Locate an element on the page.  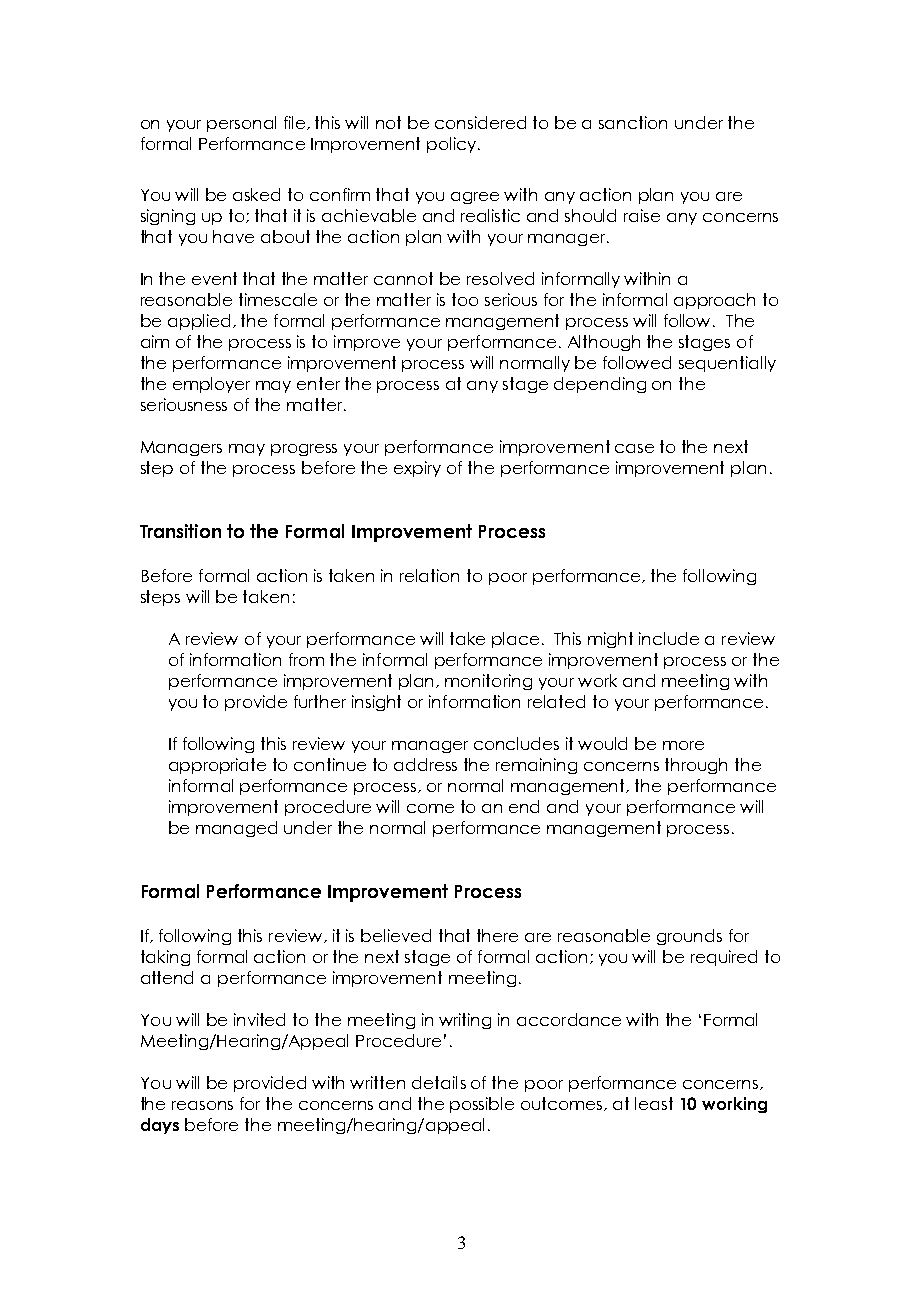
include is located at coordinates (669, 638).
